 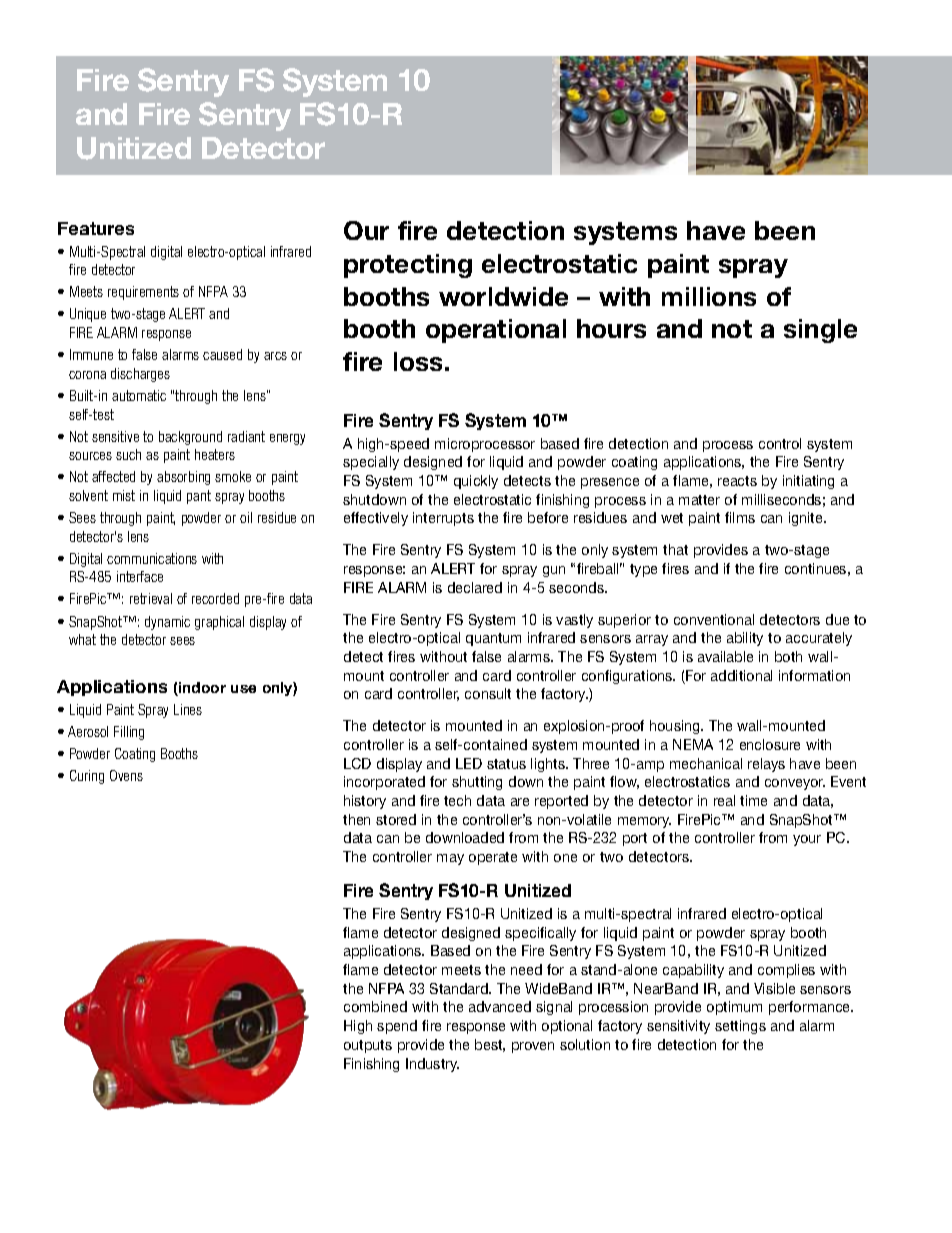 What do you see at coordinates (740, 1027) in the page?
I see `settings` at bounding box center [740, 1027].
